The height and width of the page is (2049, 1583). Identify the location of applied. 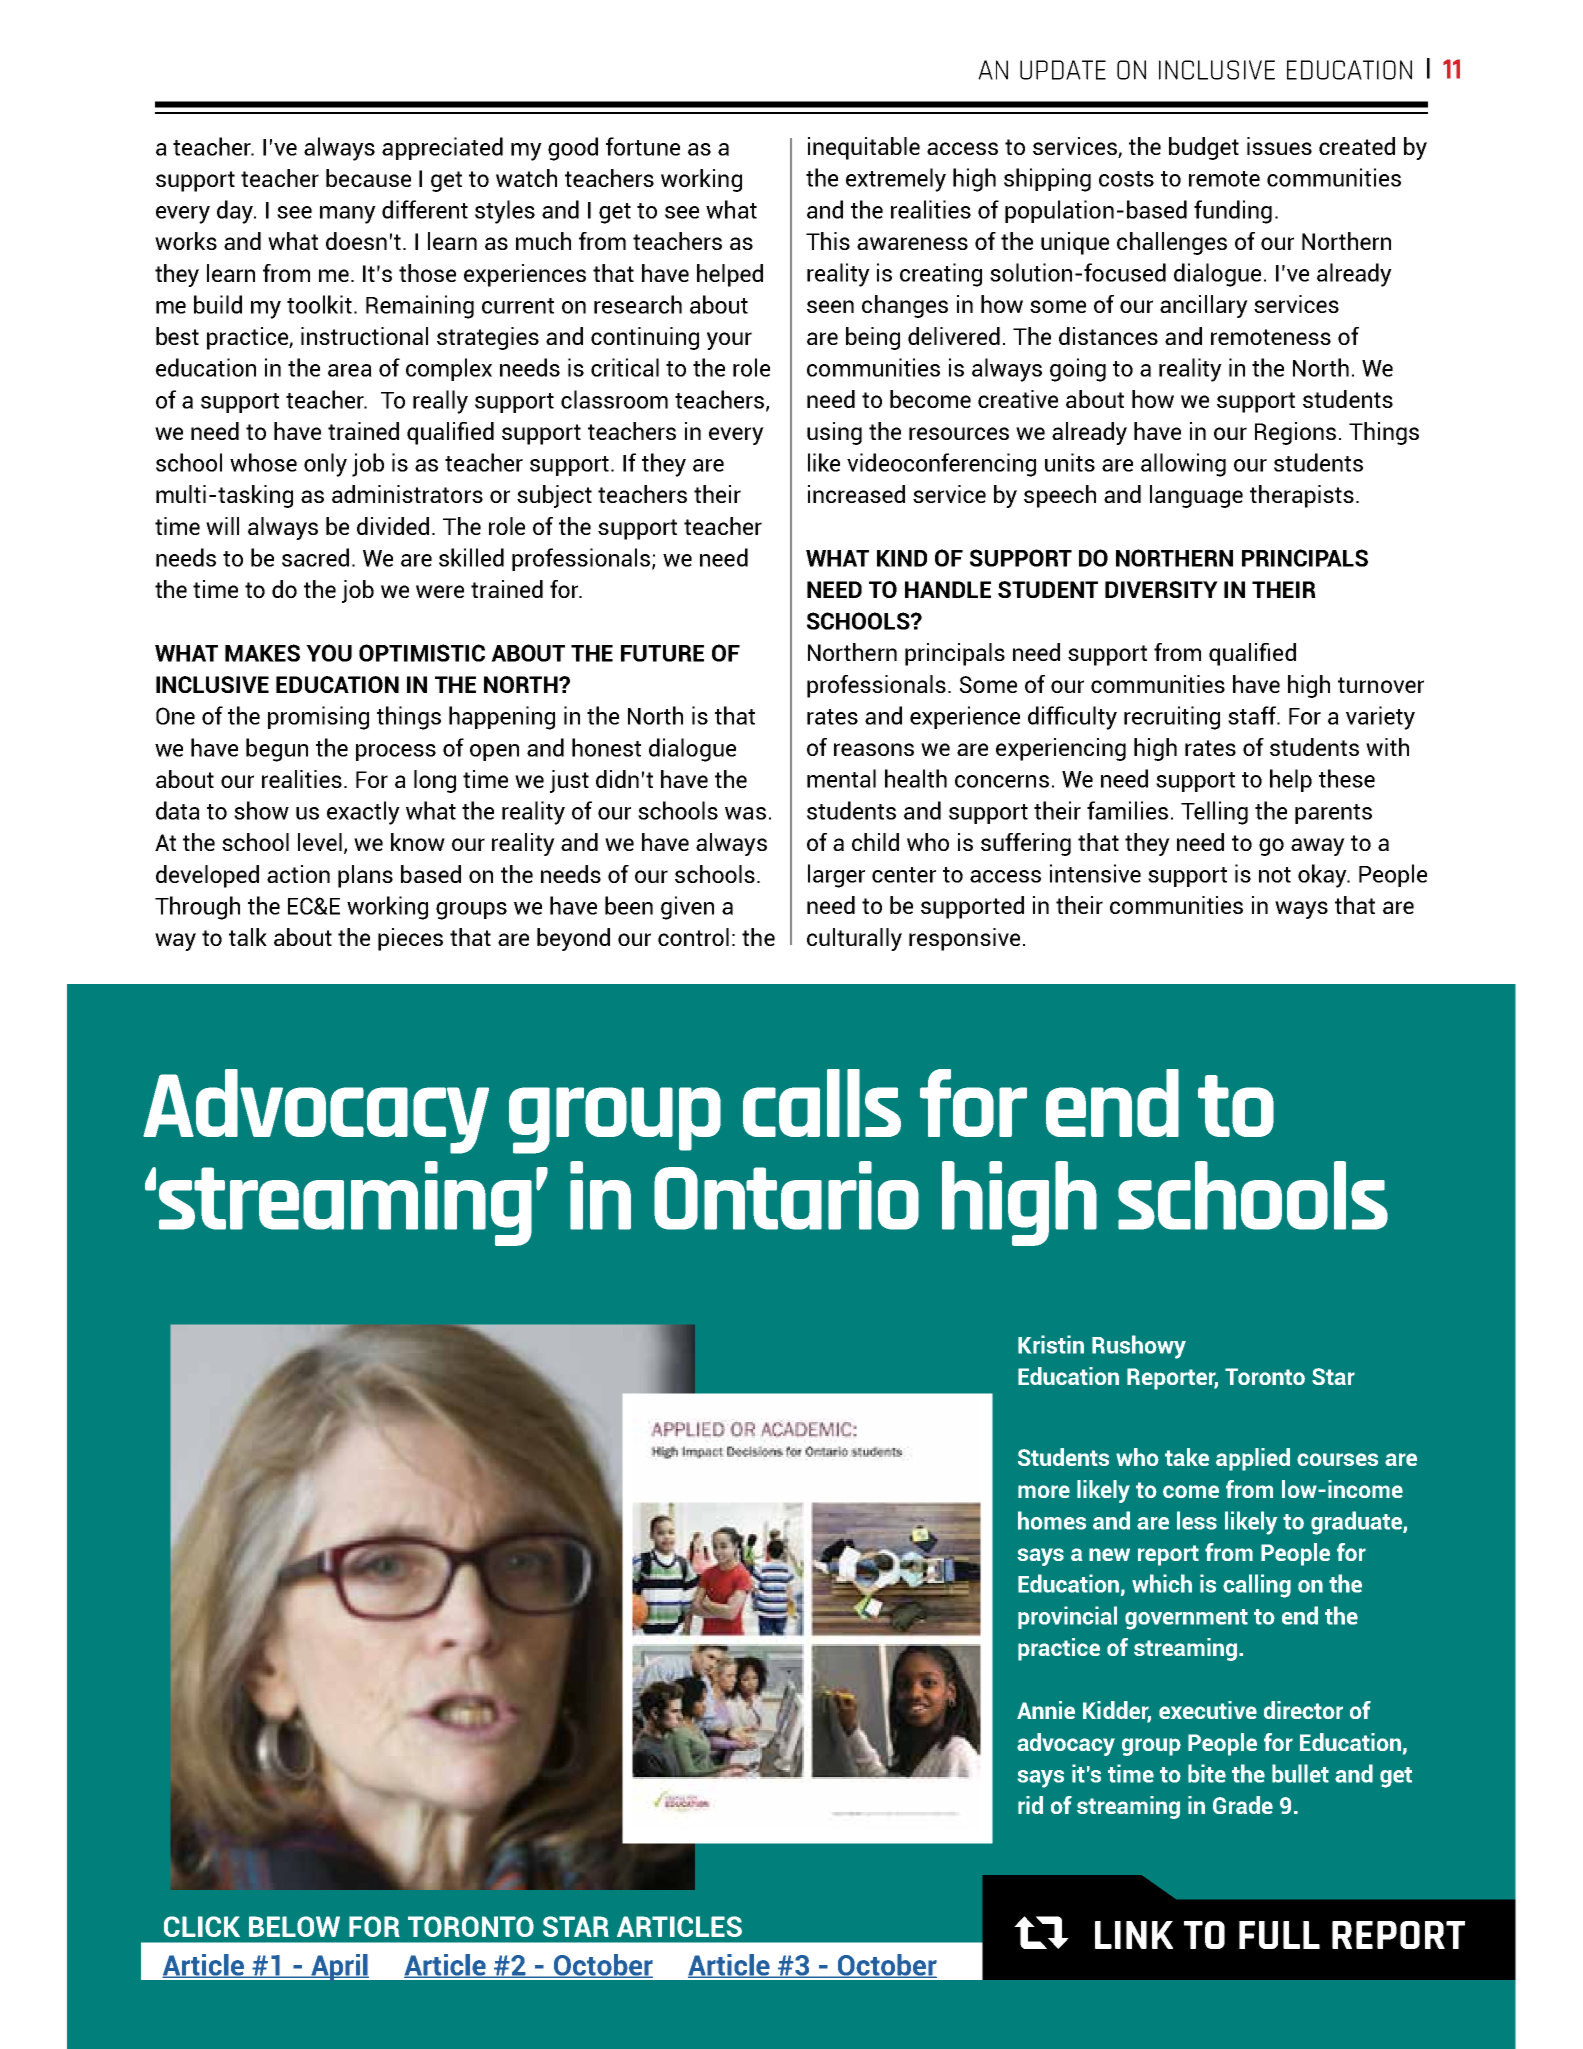
(1253, 1459).
